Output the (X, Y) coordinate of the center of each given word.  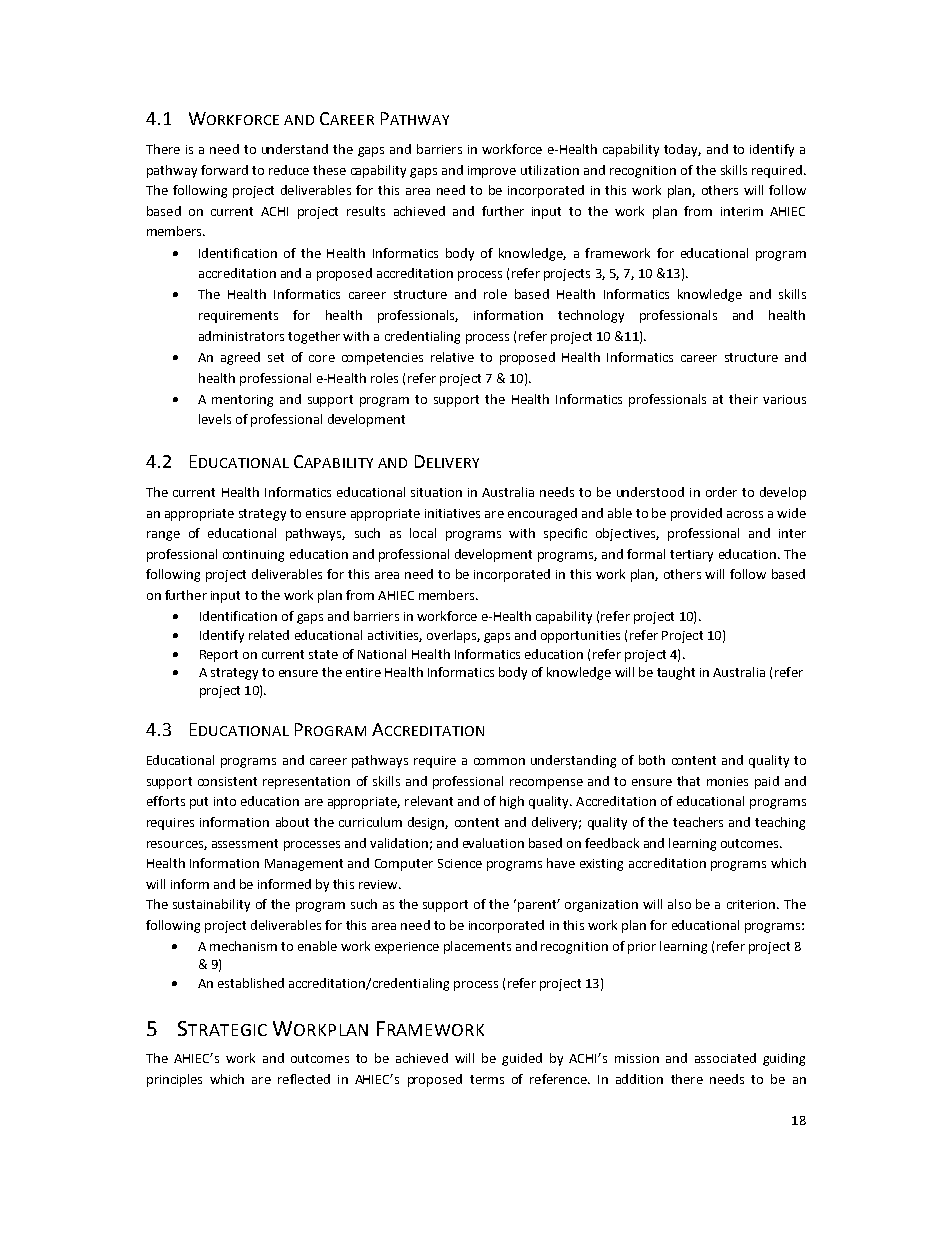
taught (676, 673)
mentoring (242, 401)
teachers (698, 822)
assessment (245, 843)
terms (487, 1079)
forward (224, 170)
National (382, 654)
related (269, 635)
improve (492, 172)
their (743, 399)
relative (452, 357)
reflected (304, 1079)
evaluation (493, 843)
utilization (550, 170)
